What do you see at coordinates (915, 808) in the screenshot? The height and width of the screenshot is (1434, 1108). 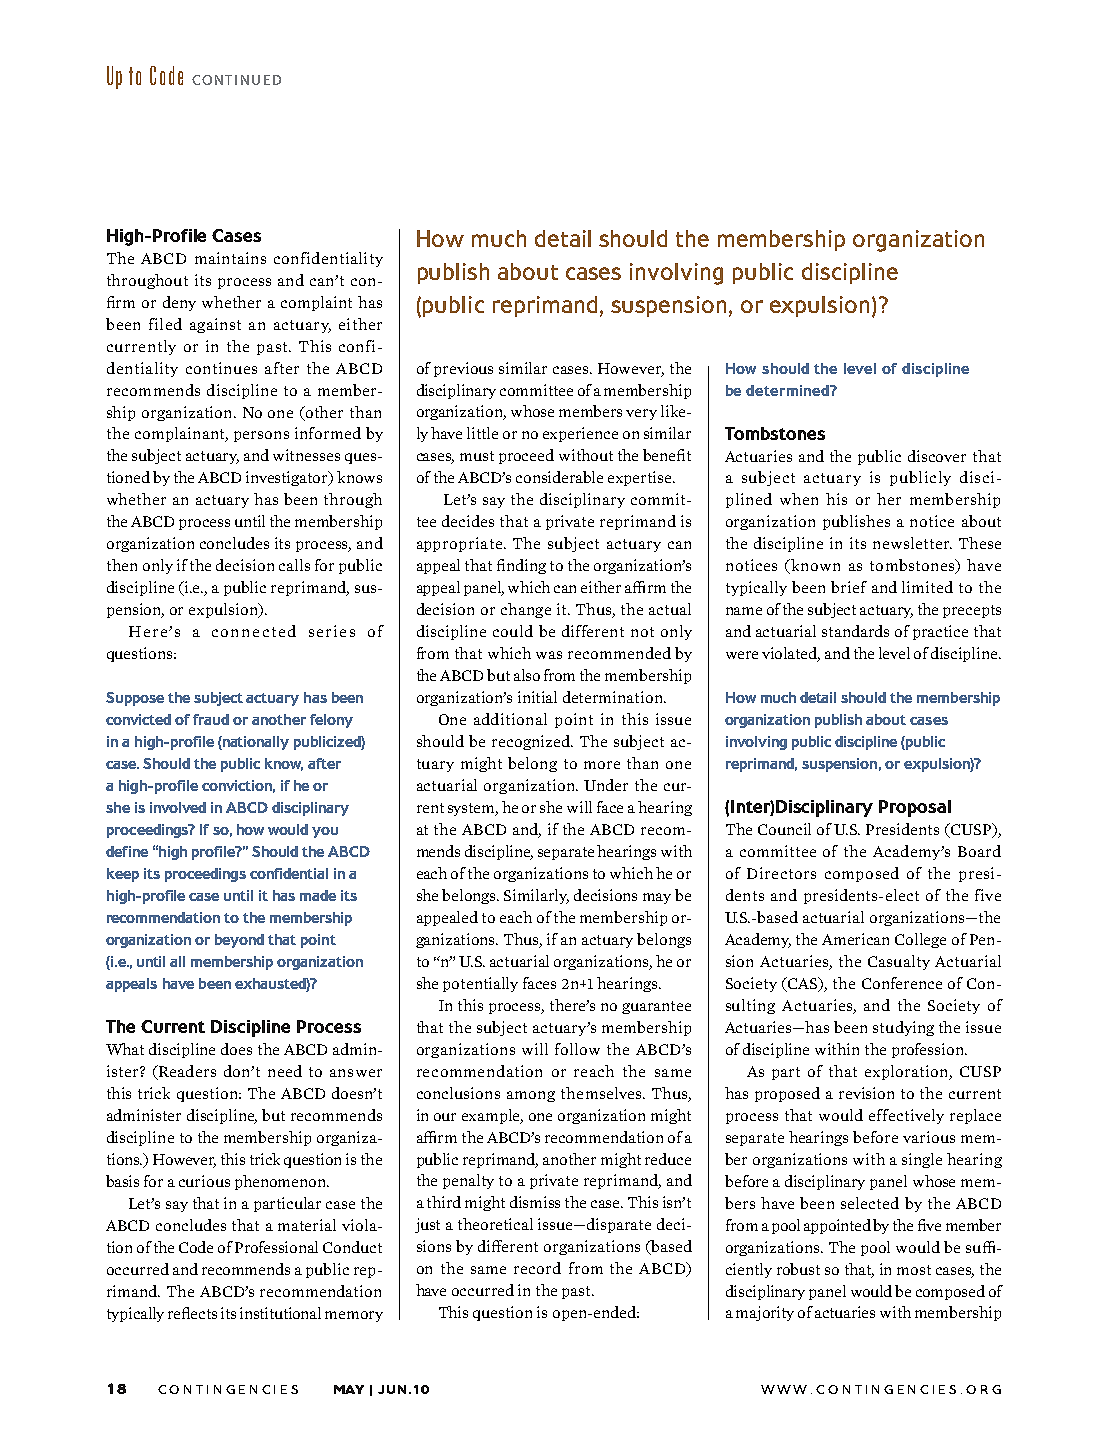 I see `Proposal` at bounding box center [915, 808].
